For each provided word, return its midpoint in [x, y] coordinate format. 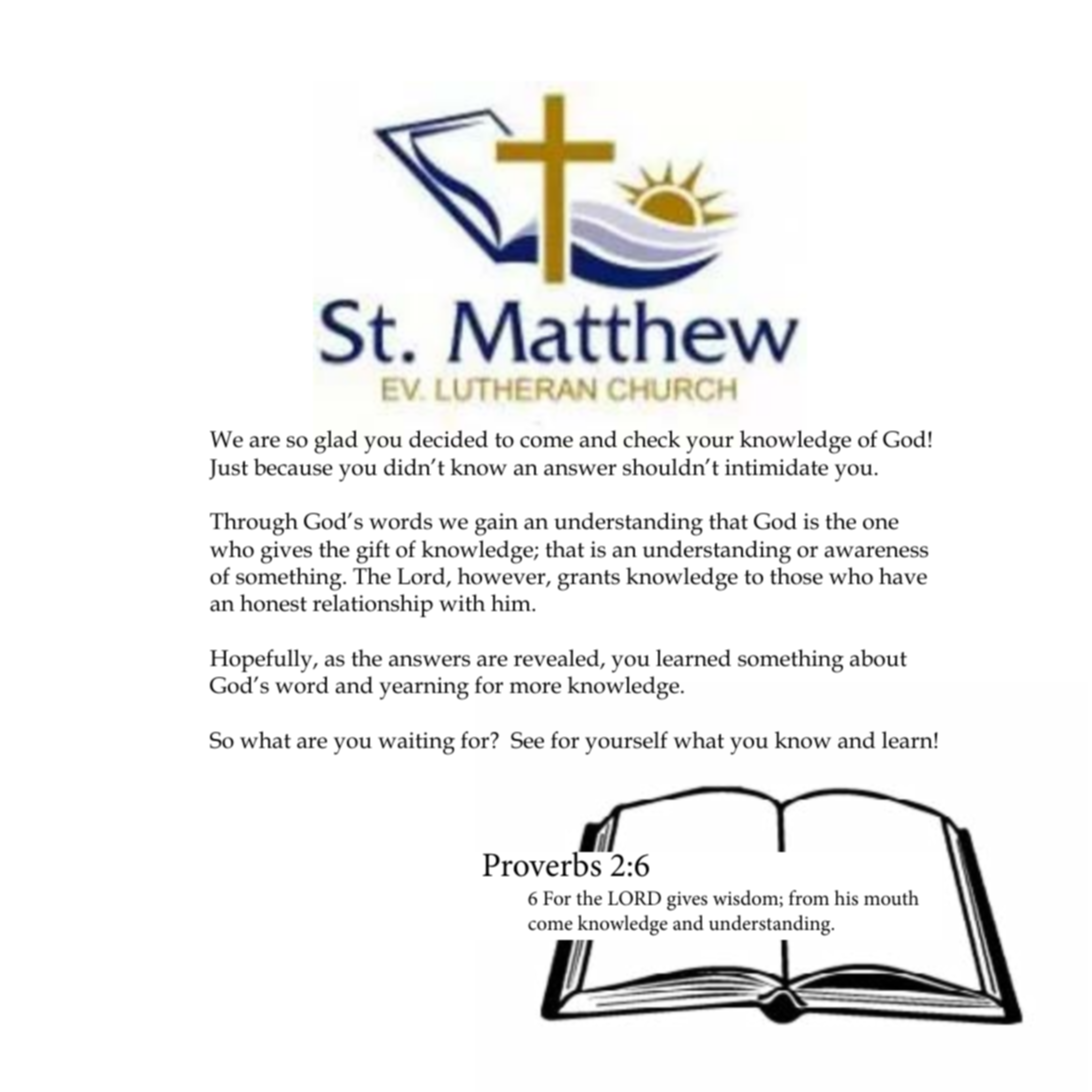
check [651, 439]
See [527, 740]
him [512, 602]
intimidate [776, 467]
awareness [876, 552]
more [535, 688]
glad [336, 442]
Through [254, 524]
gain [496, 524]
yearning [424, 688]
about [878, 658]
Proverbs [543, 863]
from [809, 898]
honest [273, 603]
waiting [416, 743]
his [846, 898]
